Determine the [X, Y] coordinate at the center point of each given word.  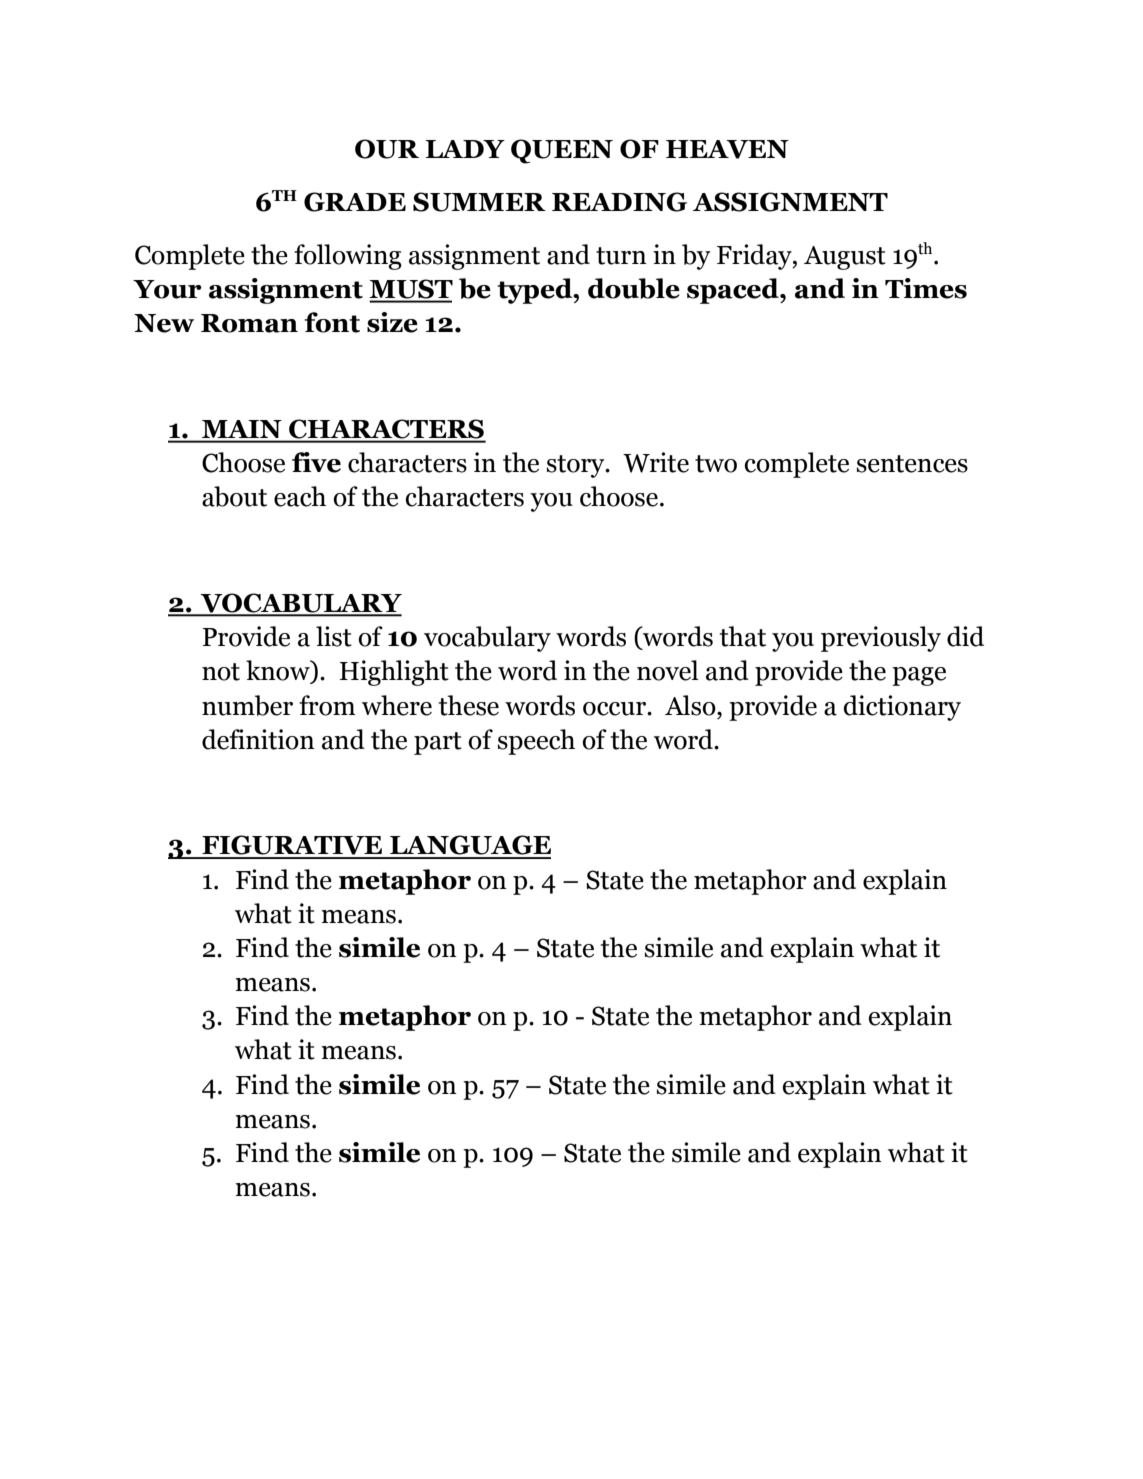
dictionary [902, 708]
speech [536, 742]
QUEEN [562, 151]
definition [258, 739]
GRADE [355, 202]
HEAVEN [727, 149]
